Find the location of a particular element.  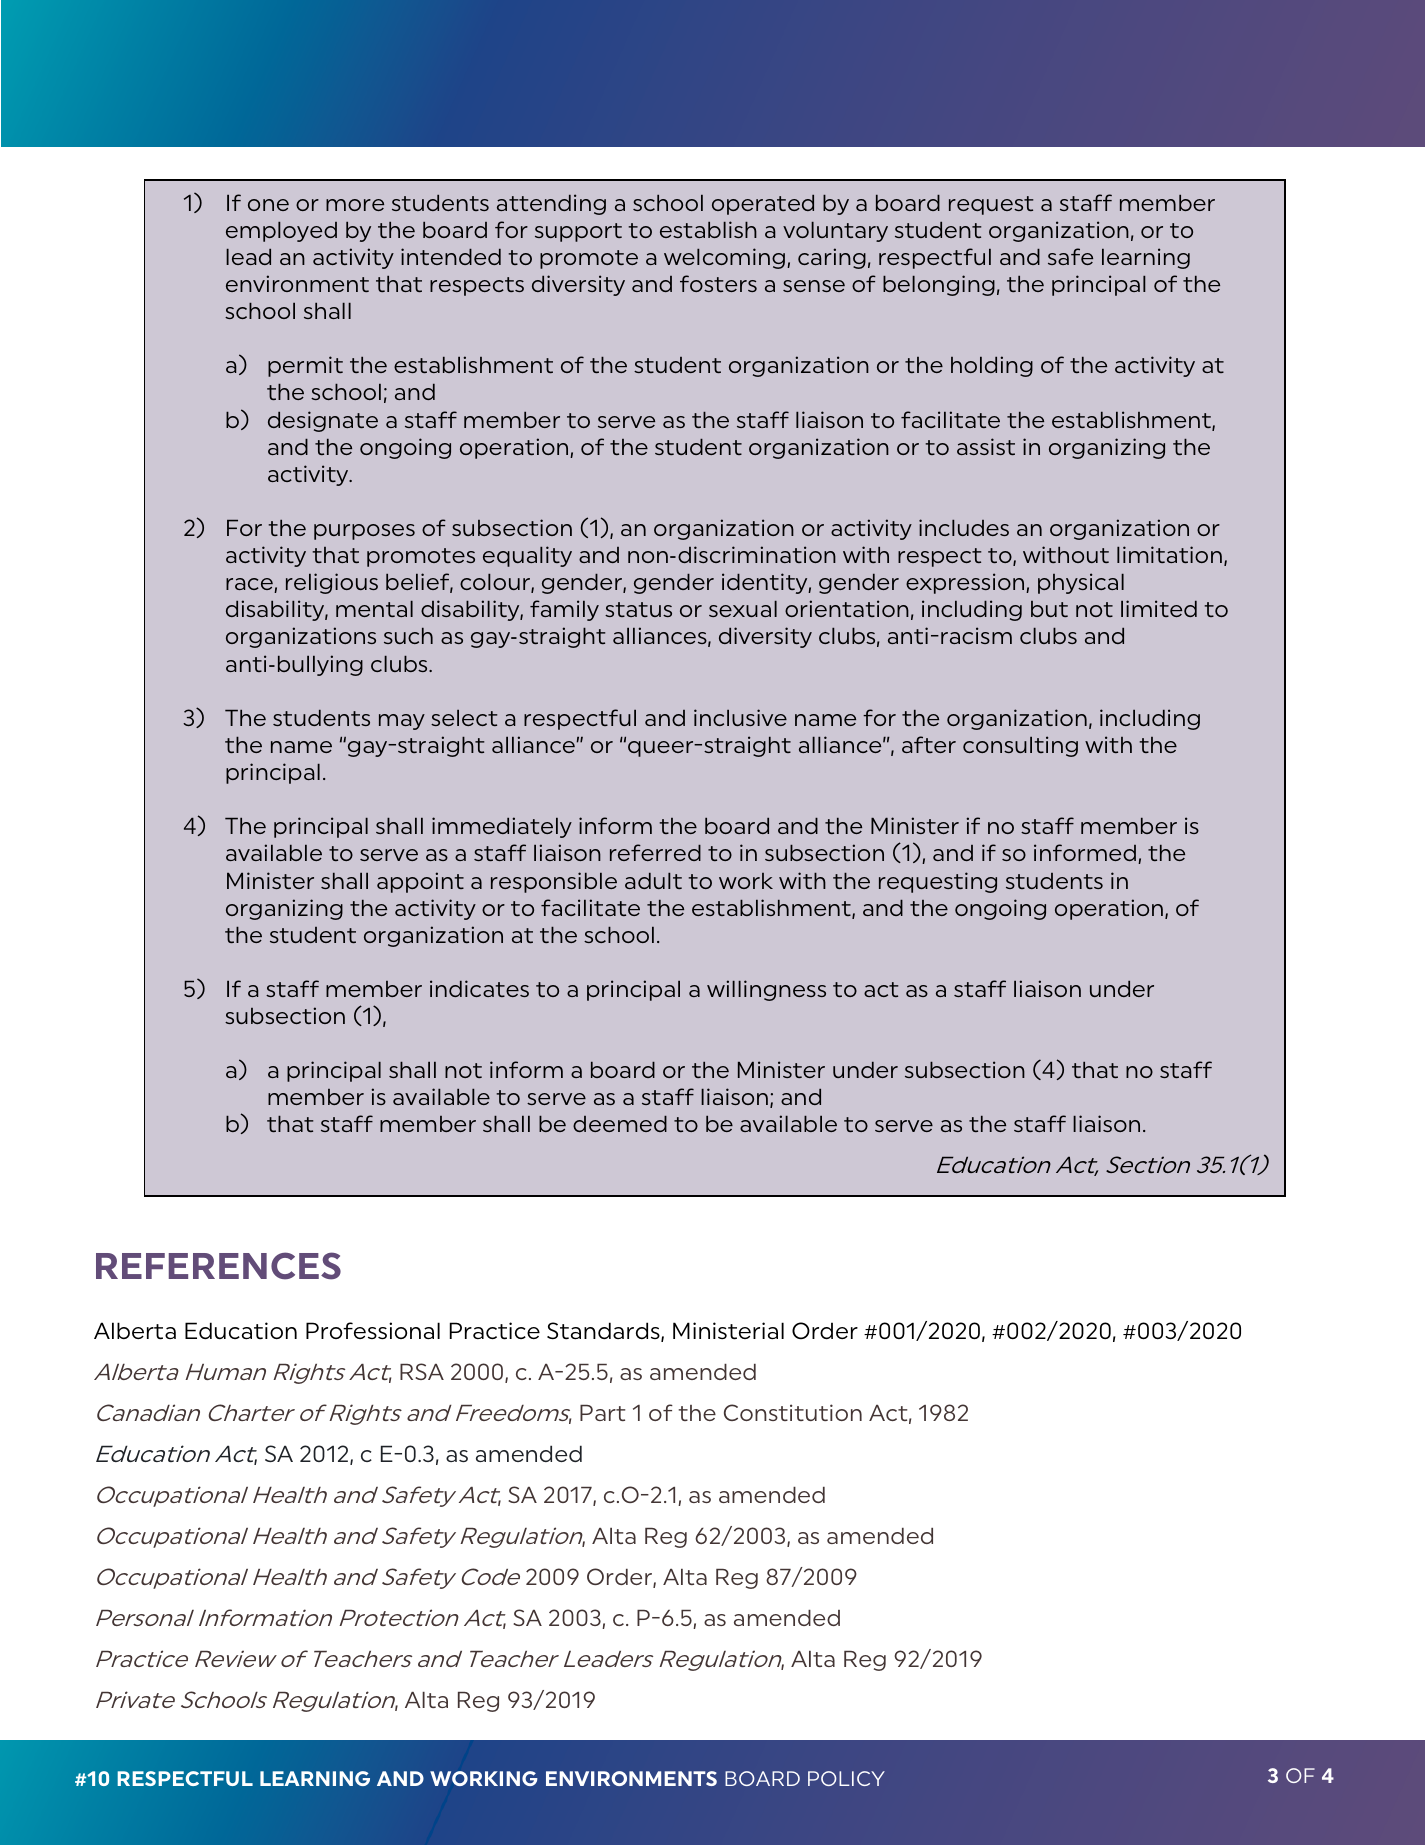

REFERENCES is located at coordinates (218, 1266).
